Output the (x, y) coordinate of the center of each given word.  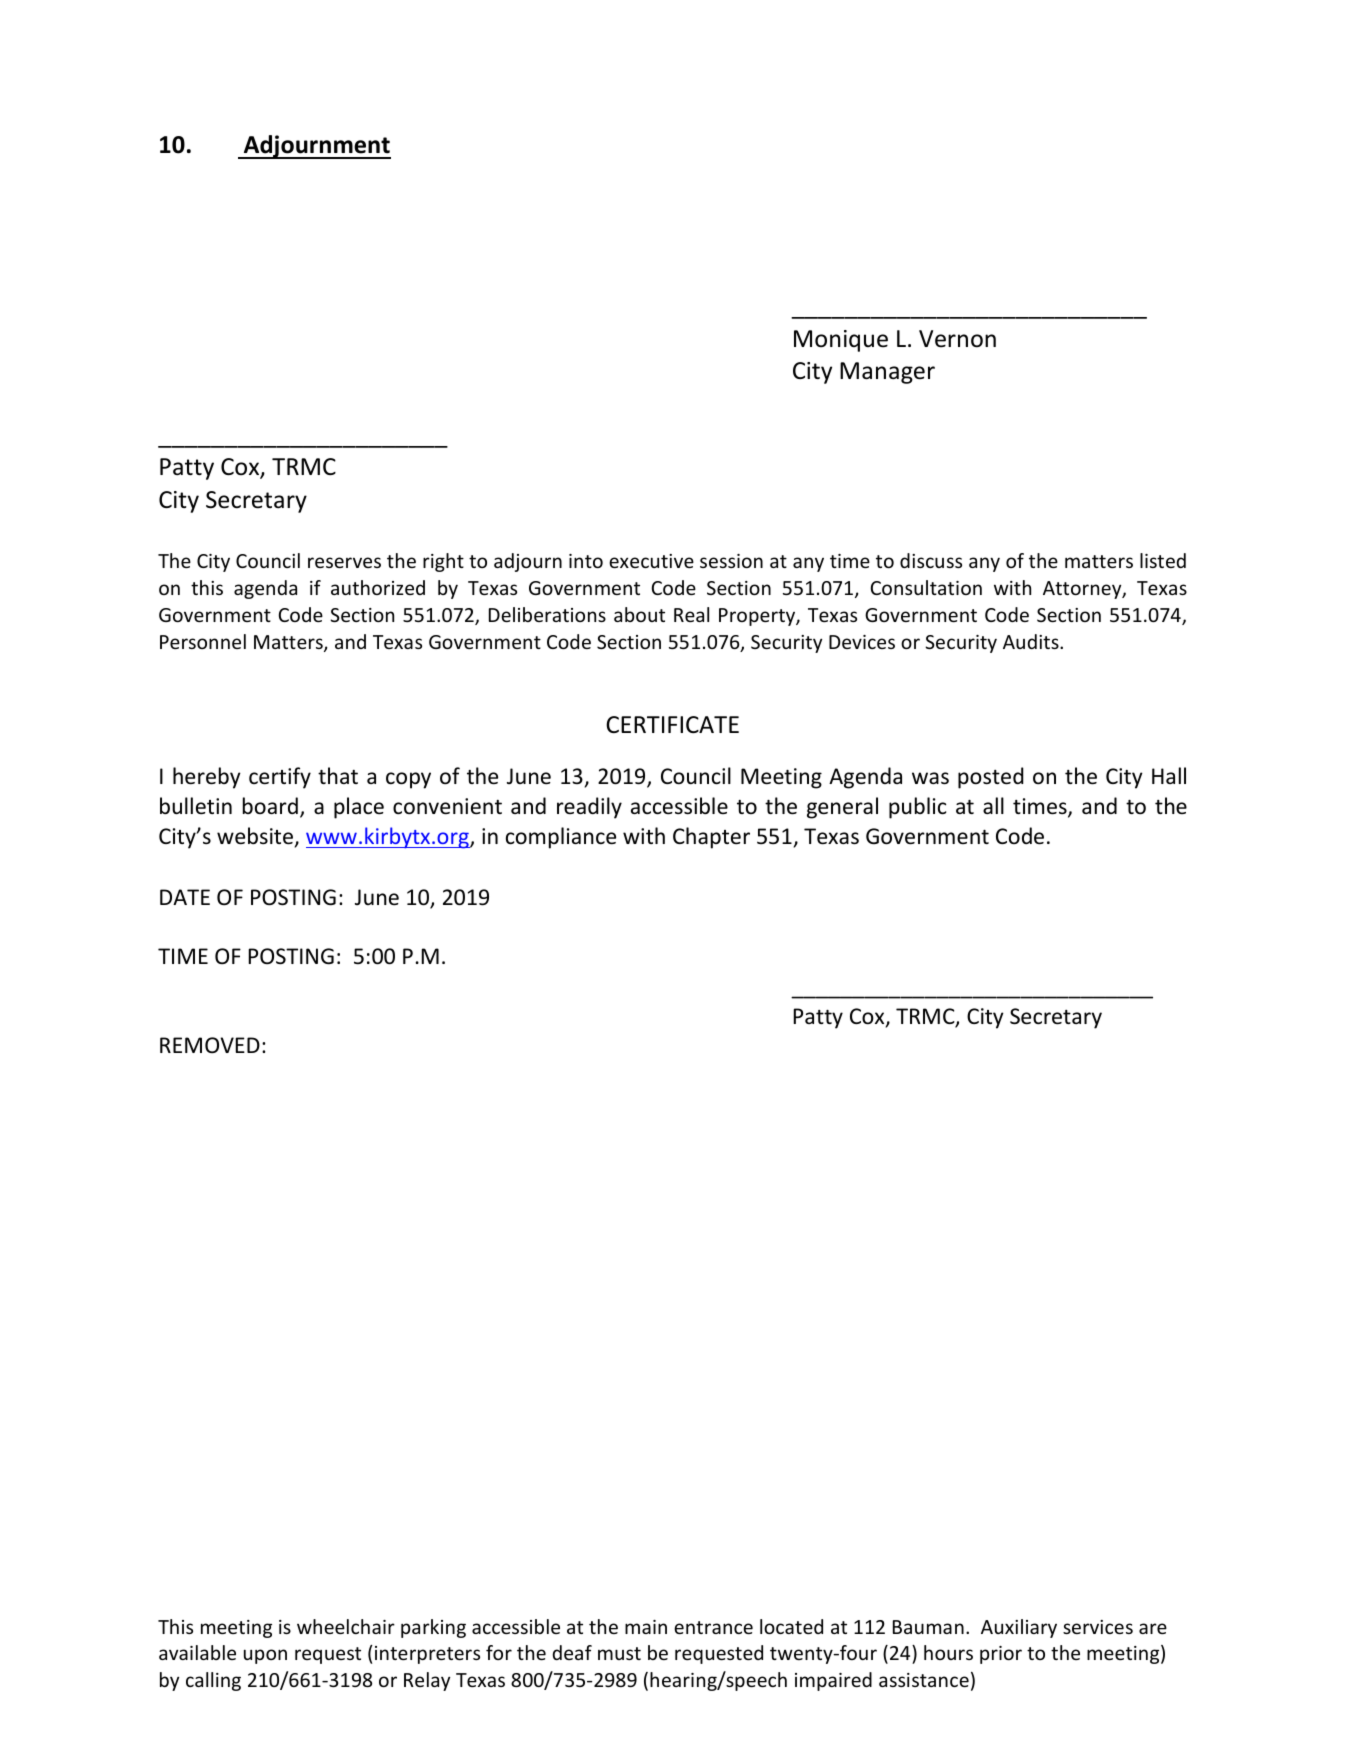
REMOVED (210, 1045)
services (1098, 1627)
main (646, 1627)
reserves (344, 562)
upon (265, 1656)
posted (991, 778)
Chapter (711, 838)
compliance (561, 838)
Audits (1032, 641)
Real (691, 614)
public (917, 808)
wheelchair (346, 1626)
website (255, 836)
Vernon (957, 339)
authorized (378, 587)
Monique (841, 341)
